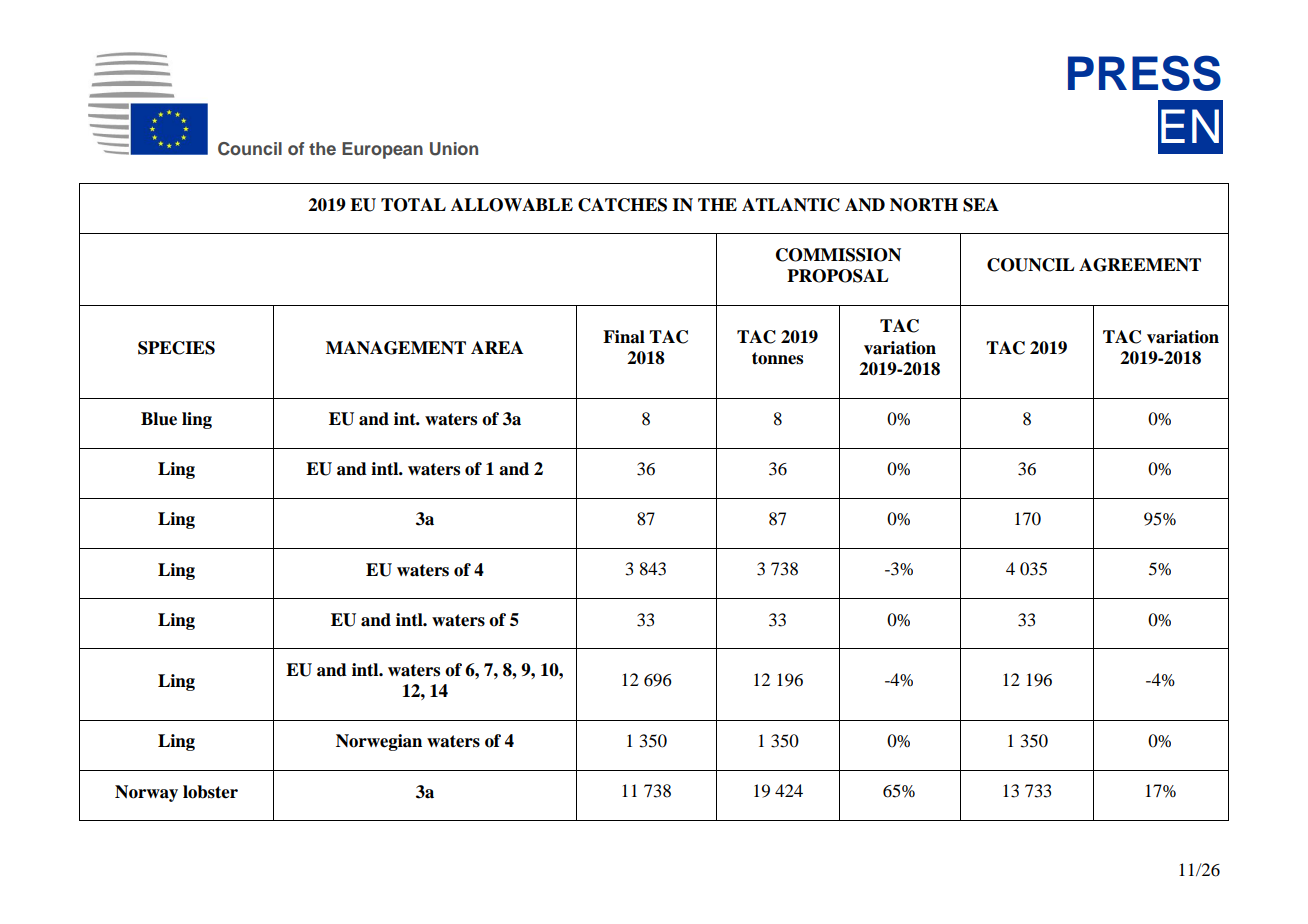 The width and height of the screenshot is (1308, 924). Describe the element at coordinates (159, 419) in the screenshot. I see `Blue` at that location.
